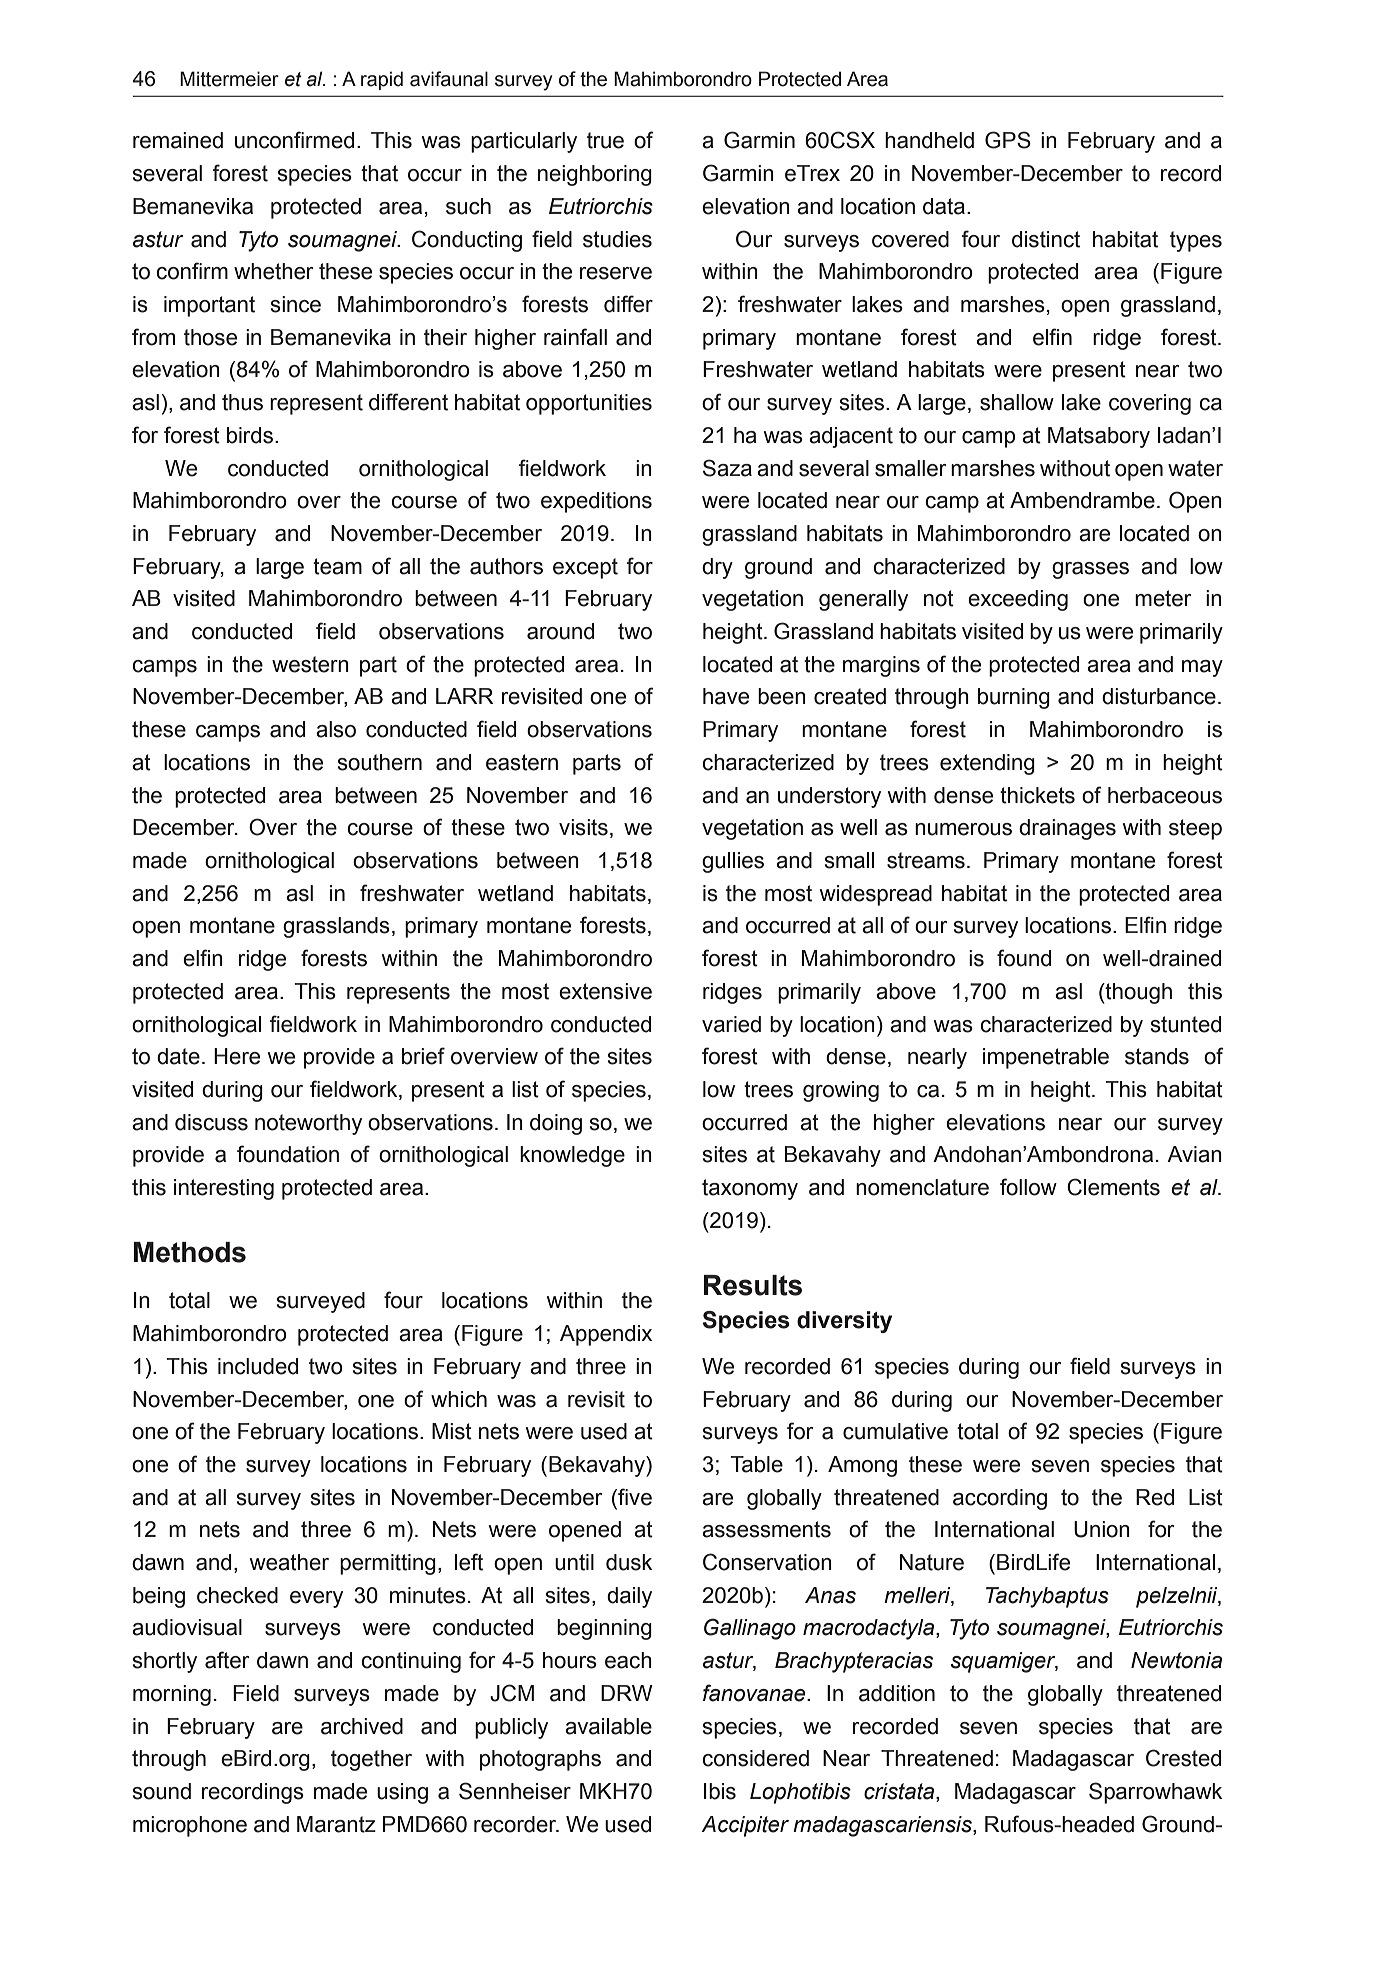 Image resolution: width=1388 pixels, height=1964 pixels. I want to click on considered, so click(755, 1758).
